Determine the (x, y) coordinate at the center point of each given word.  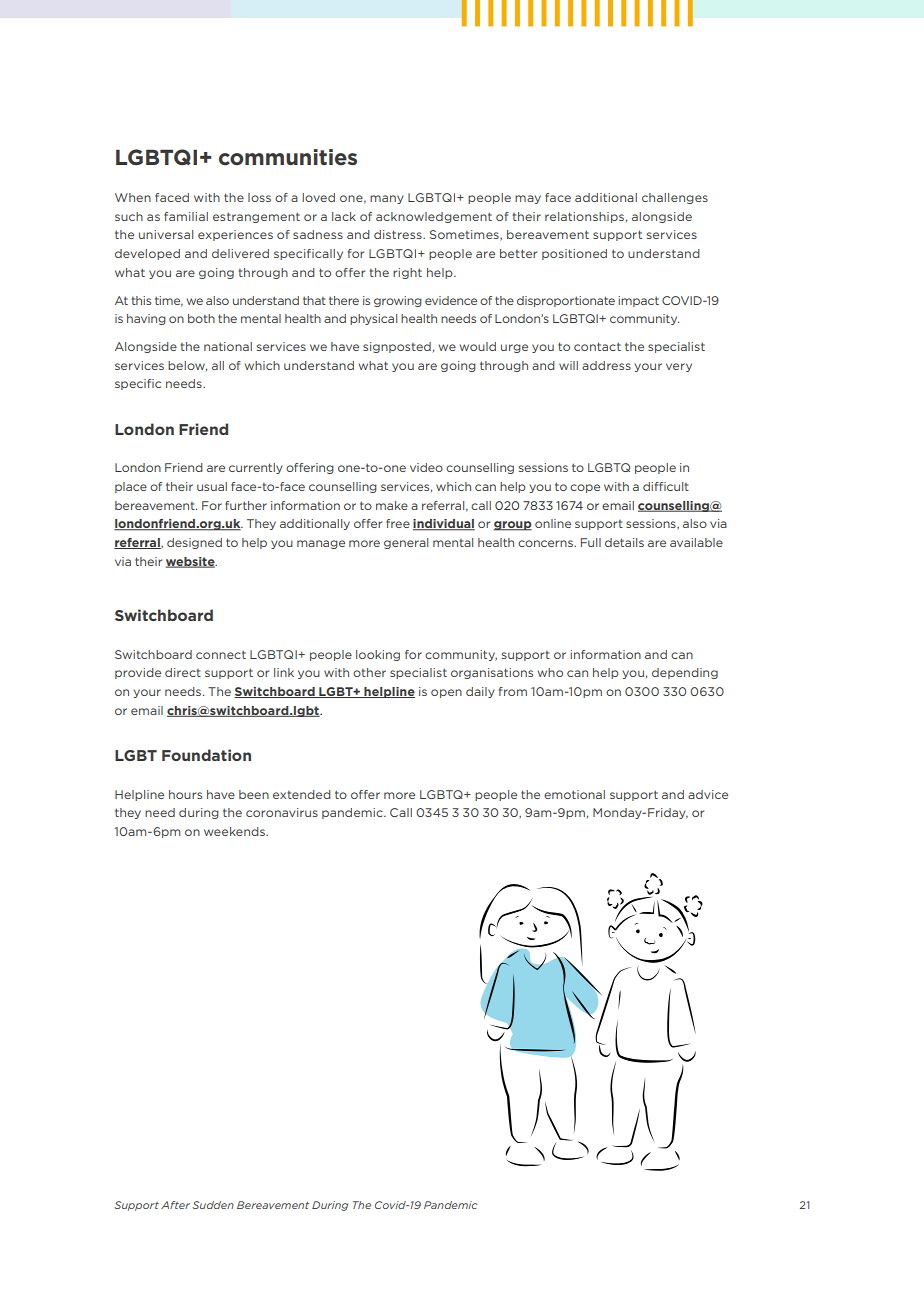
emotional (574, 794)
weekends (235, 831)
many (387, 199)
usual (212, 486)
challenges (675, 198)
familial (186, 216)
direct (183, 672)
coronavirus (282, 812)
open (446, 693)
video (426, 467)
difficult (666, 486)
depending (685, 673)
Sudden (213, 1205)
